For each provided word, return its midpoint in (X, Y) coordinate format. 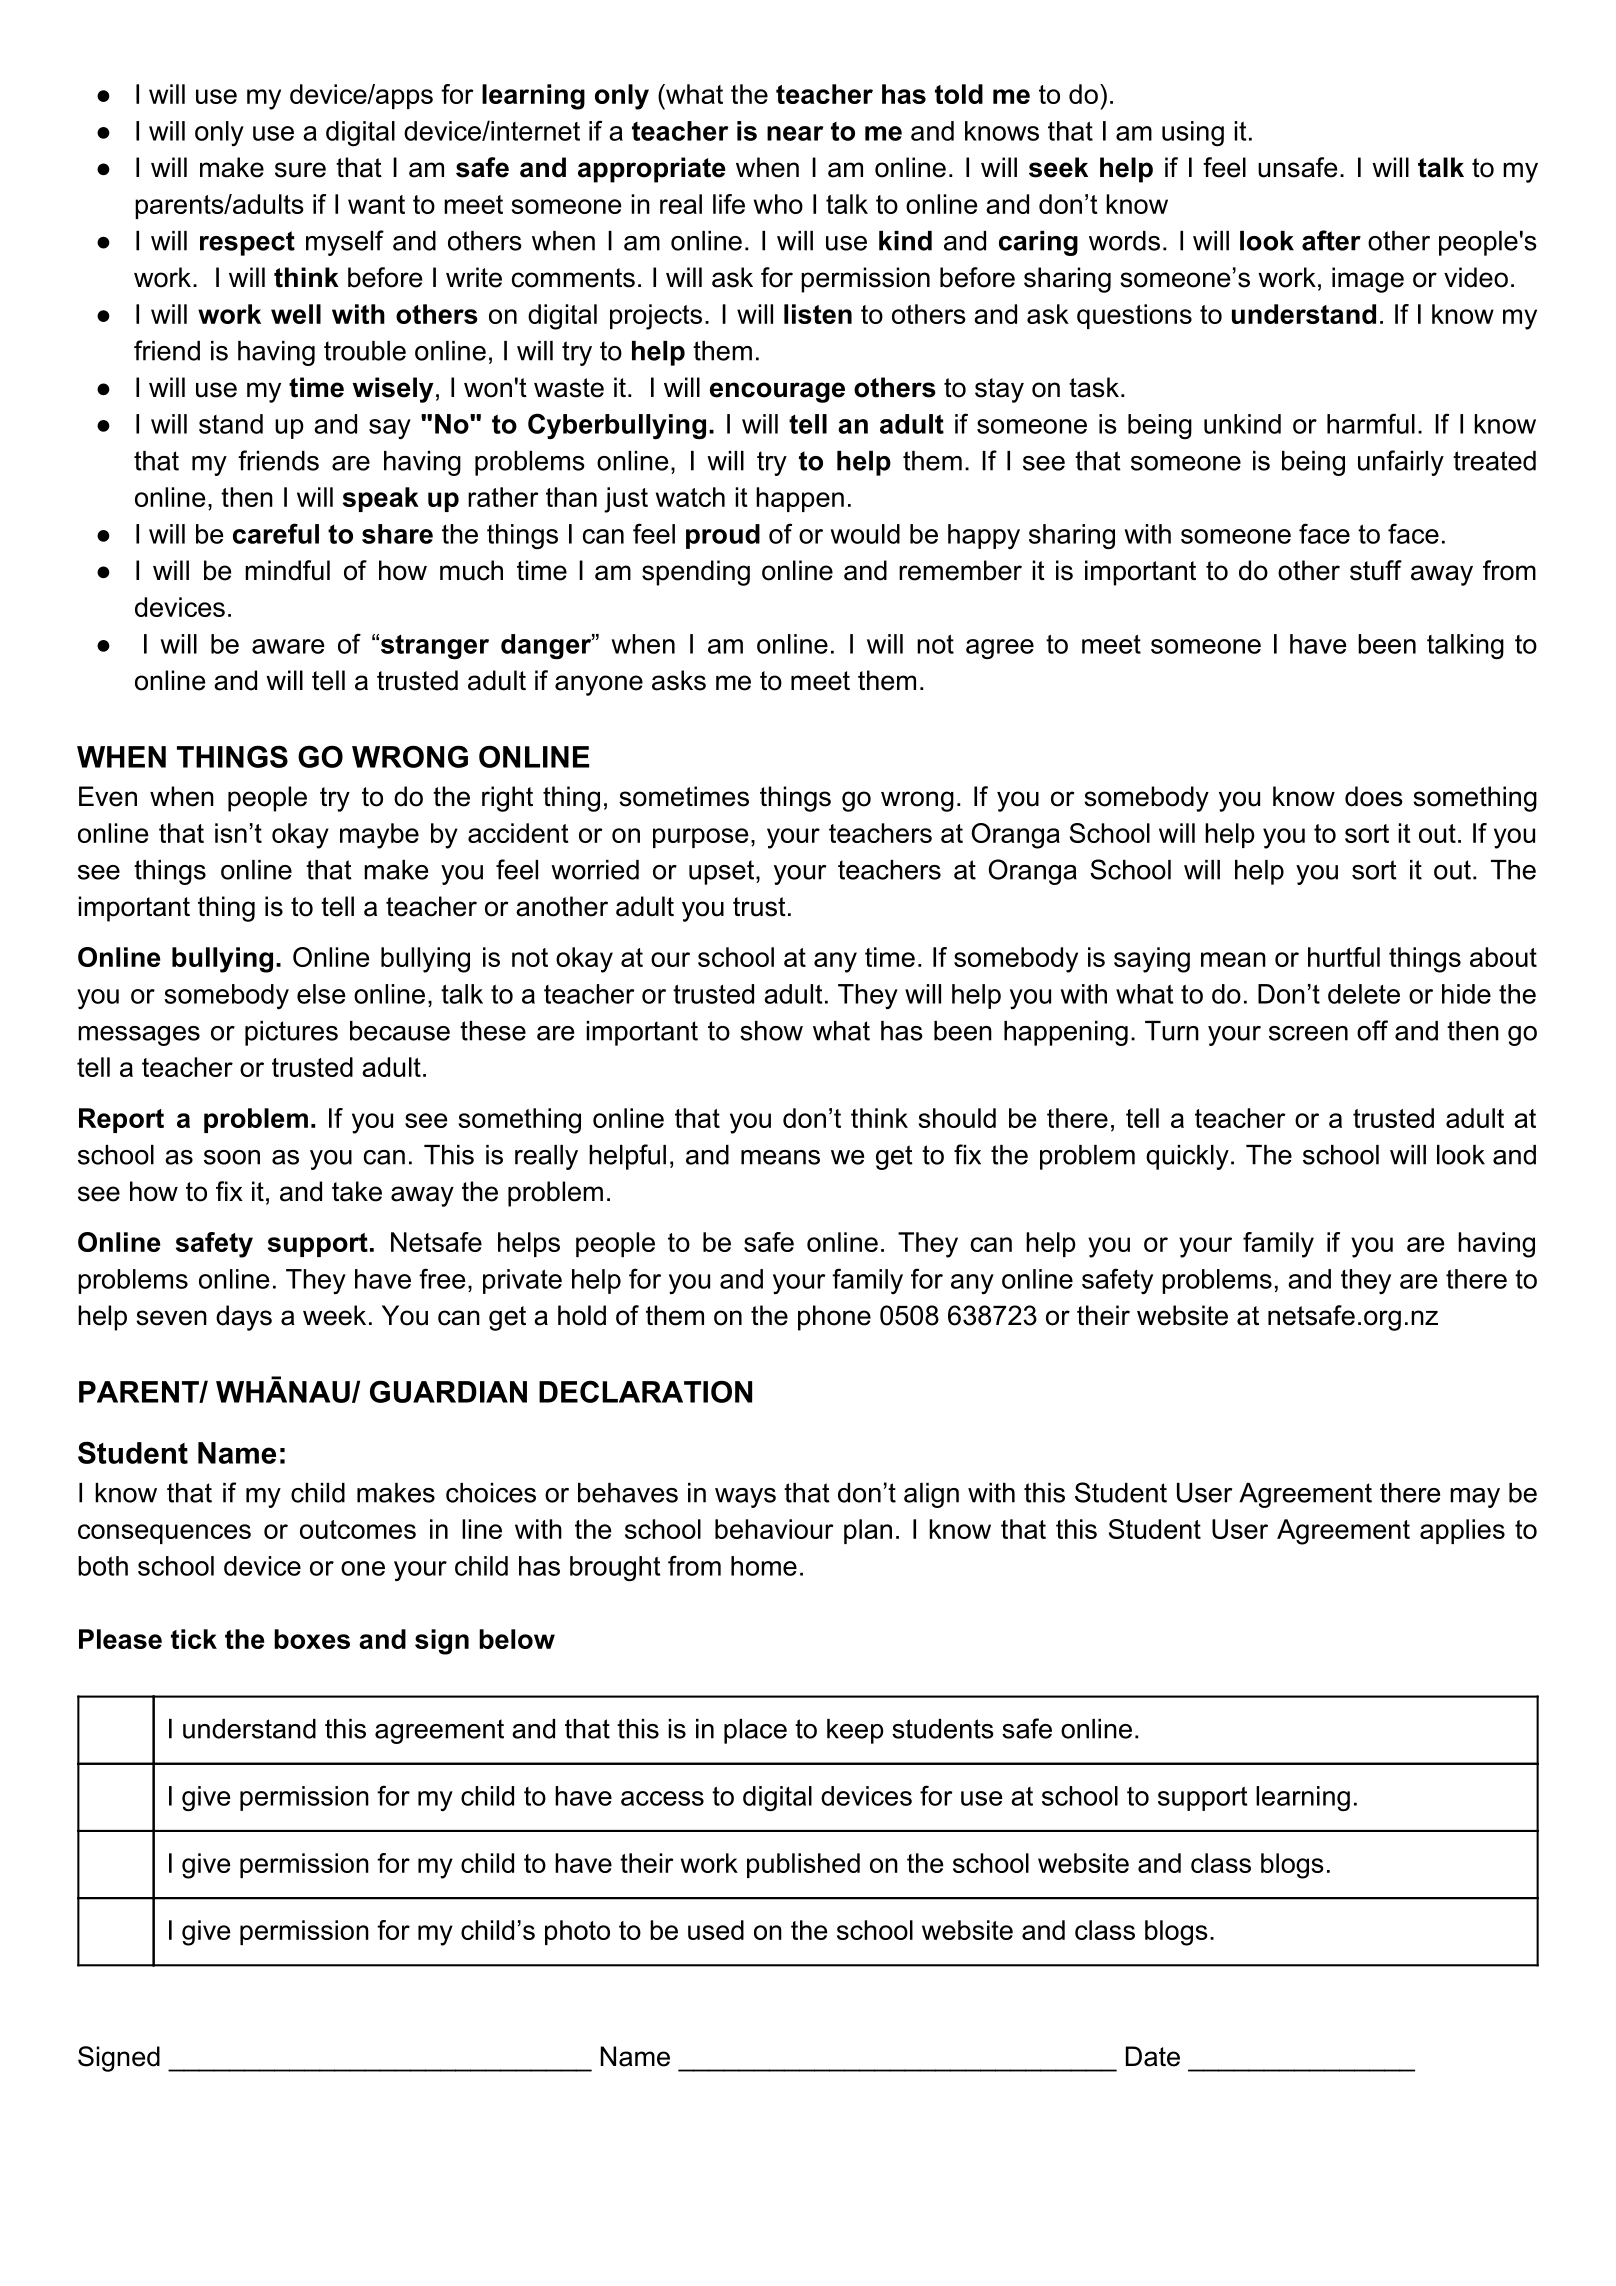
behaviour (774, 1529)
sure (300, 170)
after (1331, 240)
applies (1462, 1531)
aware (288, 646)
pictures (291, 1033)
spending (696, 573)
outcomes (358, 1529)
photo (577, 1932)
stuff (1376, 570)
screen (1308, 1033)
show (771, 1031)
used (716, 1930)
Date (1153, 2056)
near (795, 133)
